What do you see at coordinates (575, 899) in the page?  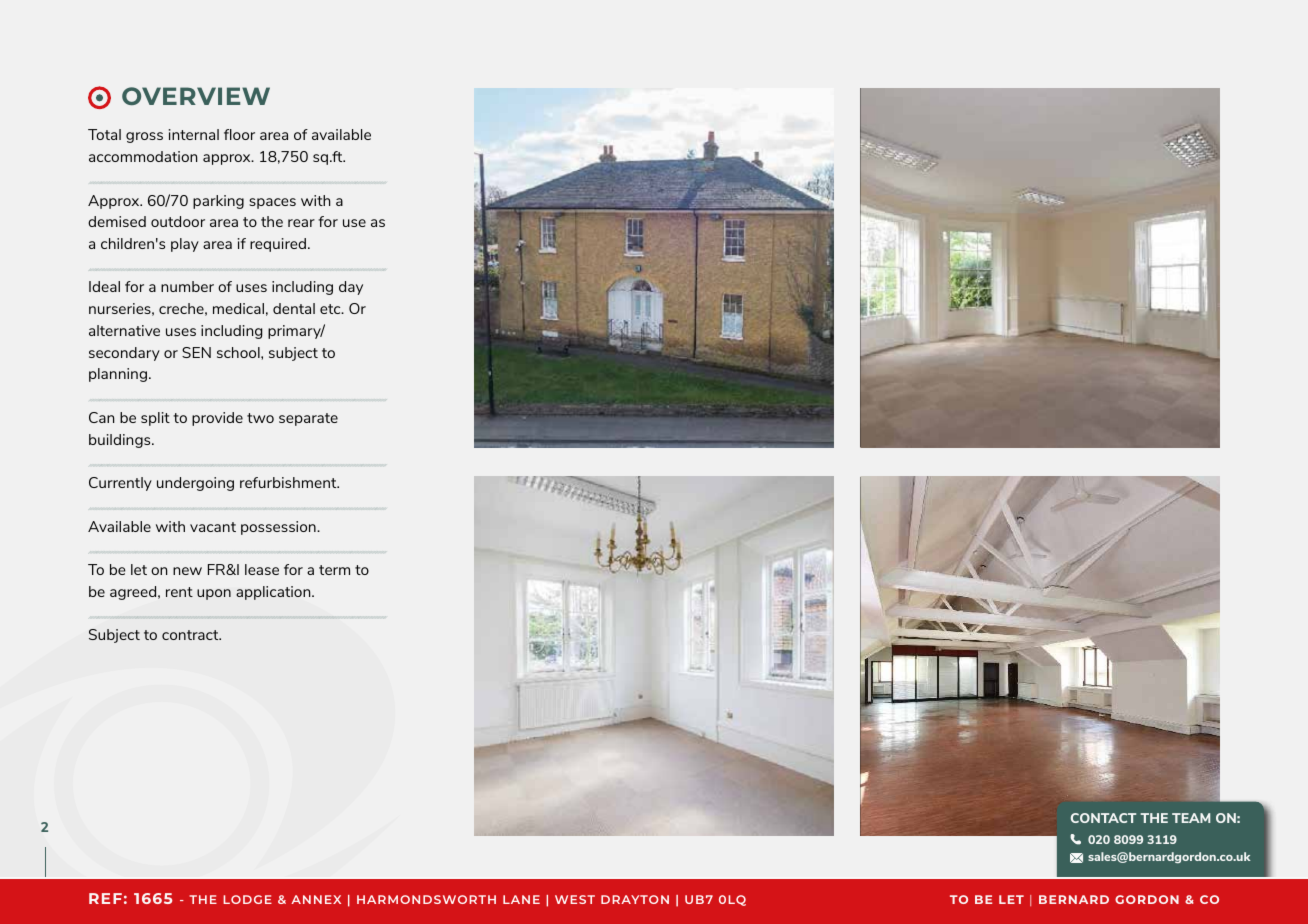 I see `WEST` at bounding box center [575, 899].
